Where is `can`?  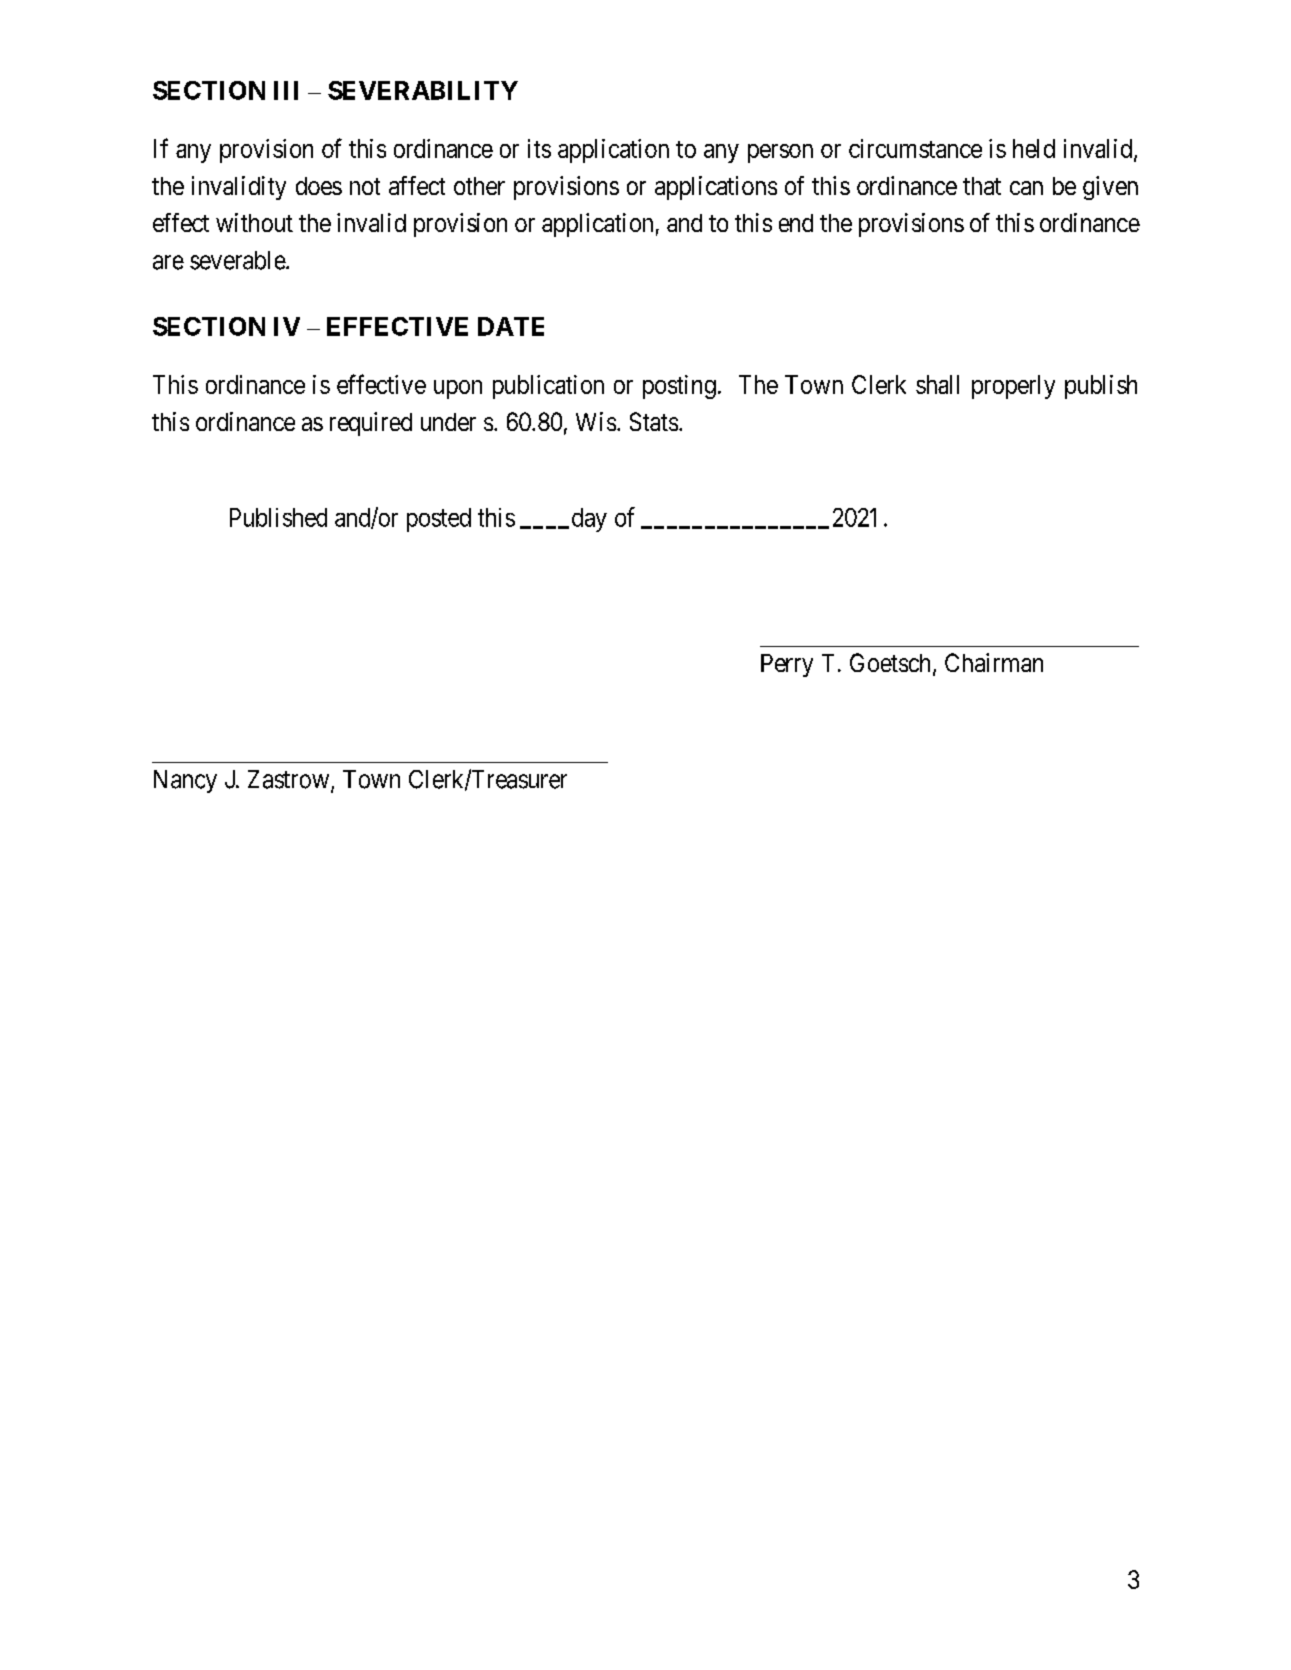
can is located at coordinates (1026, 188).
